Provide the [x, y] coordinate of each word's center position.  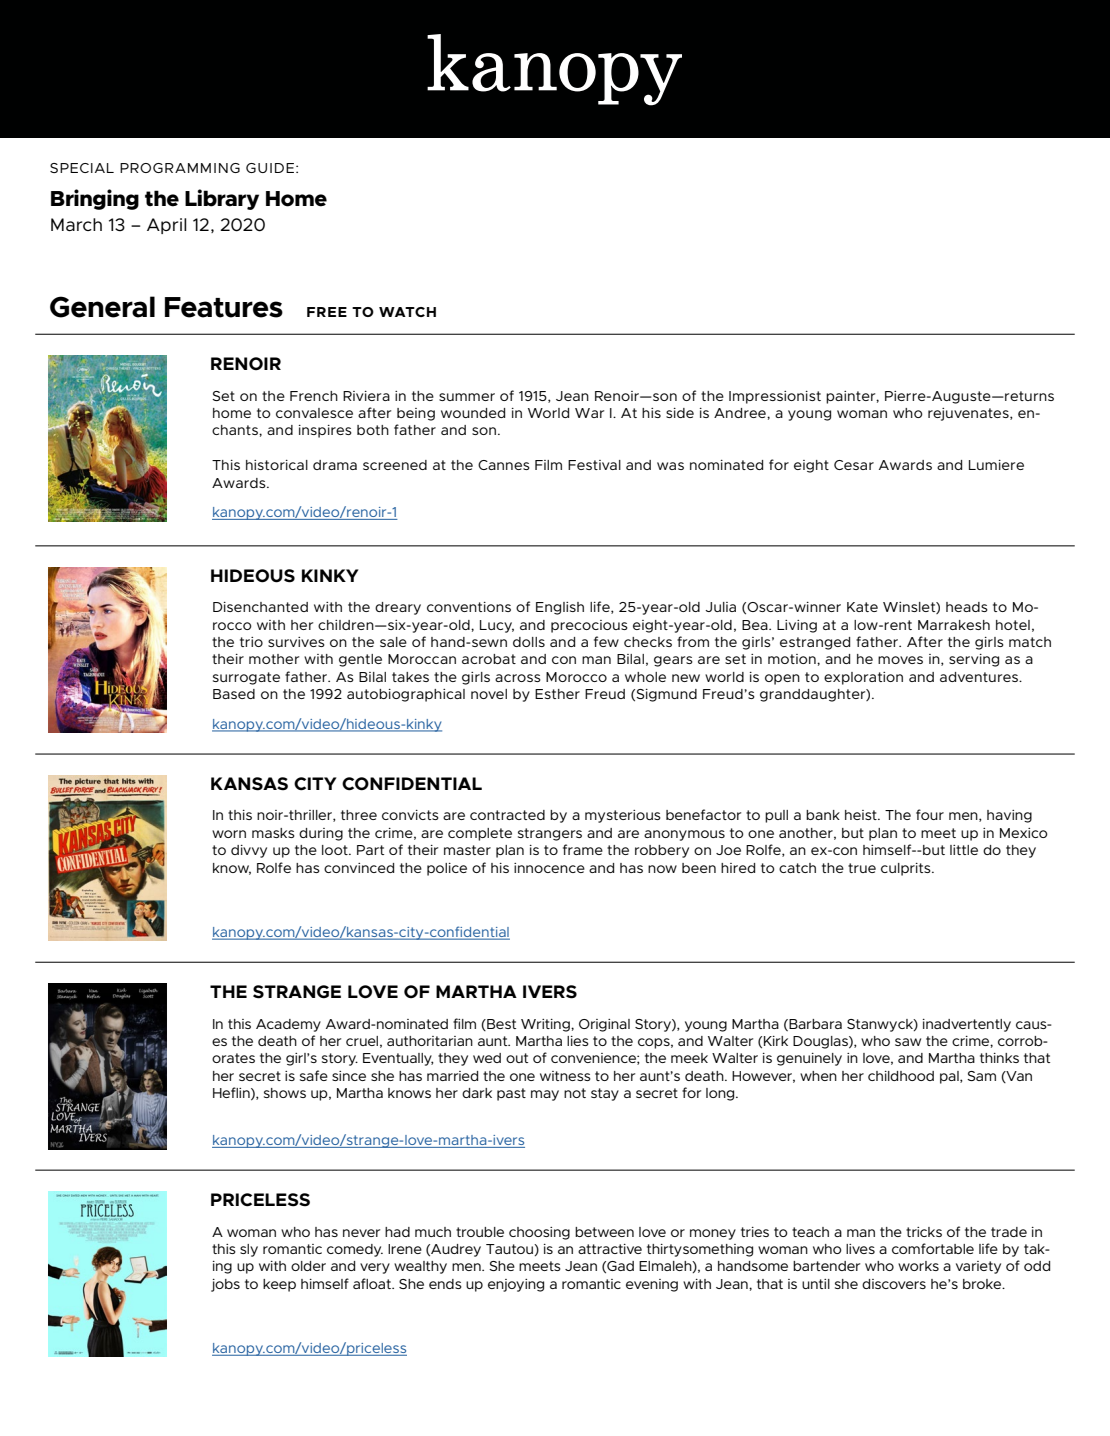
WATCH [407, 312]
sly [249, 1250]
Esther [557, 694]
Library [222, 199]
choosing [539, 1233]
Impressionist [775, 397]
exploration [863, 678]
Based [234, 694]
